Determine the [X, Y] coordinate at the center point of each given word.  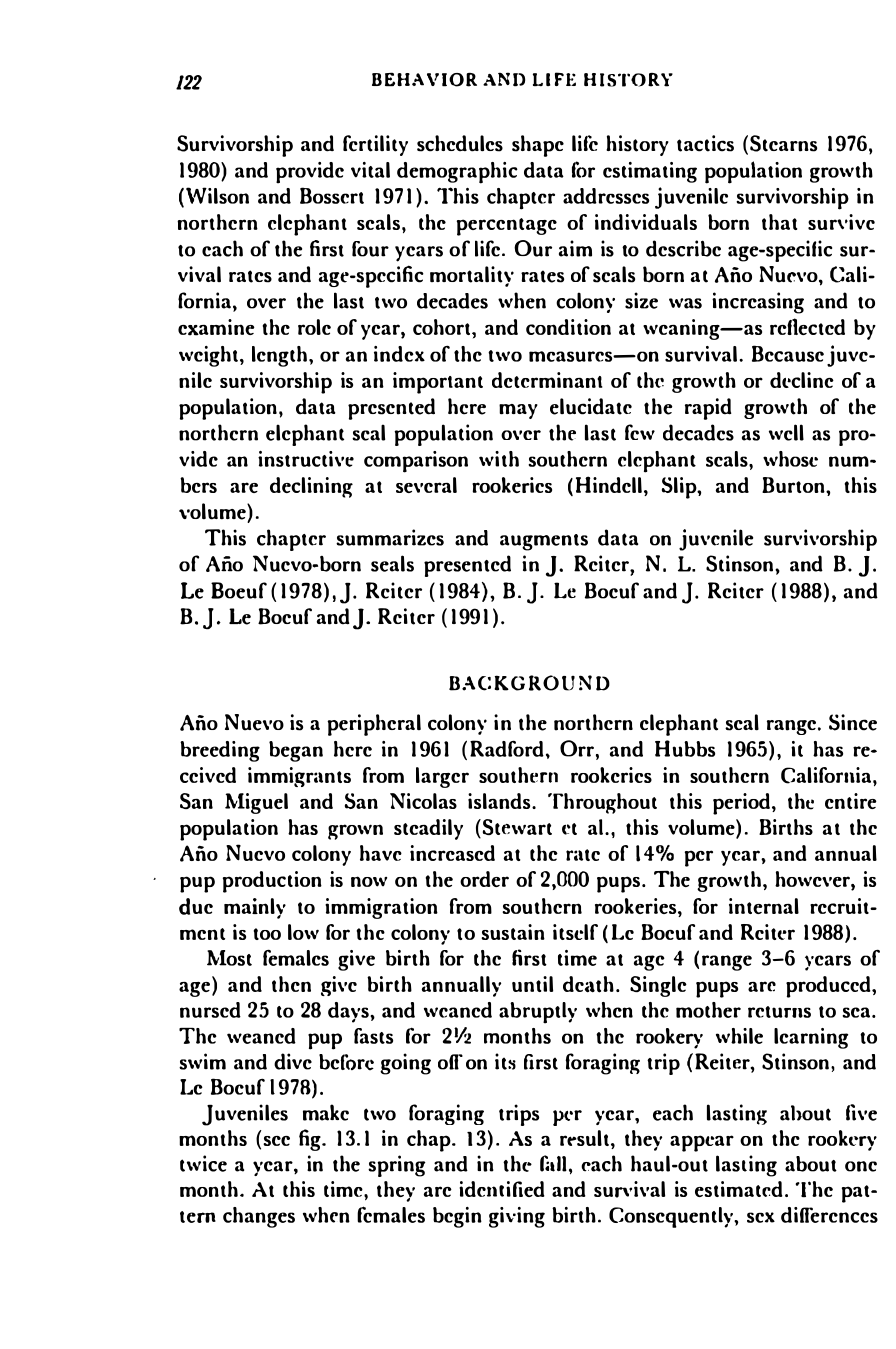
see [276, 1141]
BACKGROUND [529, 683]
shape [538, 146]
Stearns [783, 143]
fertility [375, 145]
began [296, 751]
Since [853, 722]
